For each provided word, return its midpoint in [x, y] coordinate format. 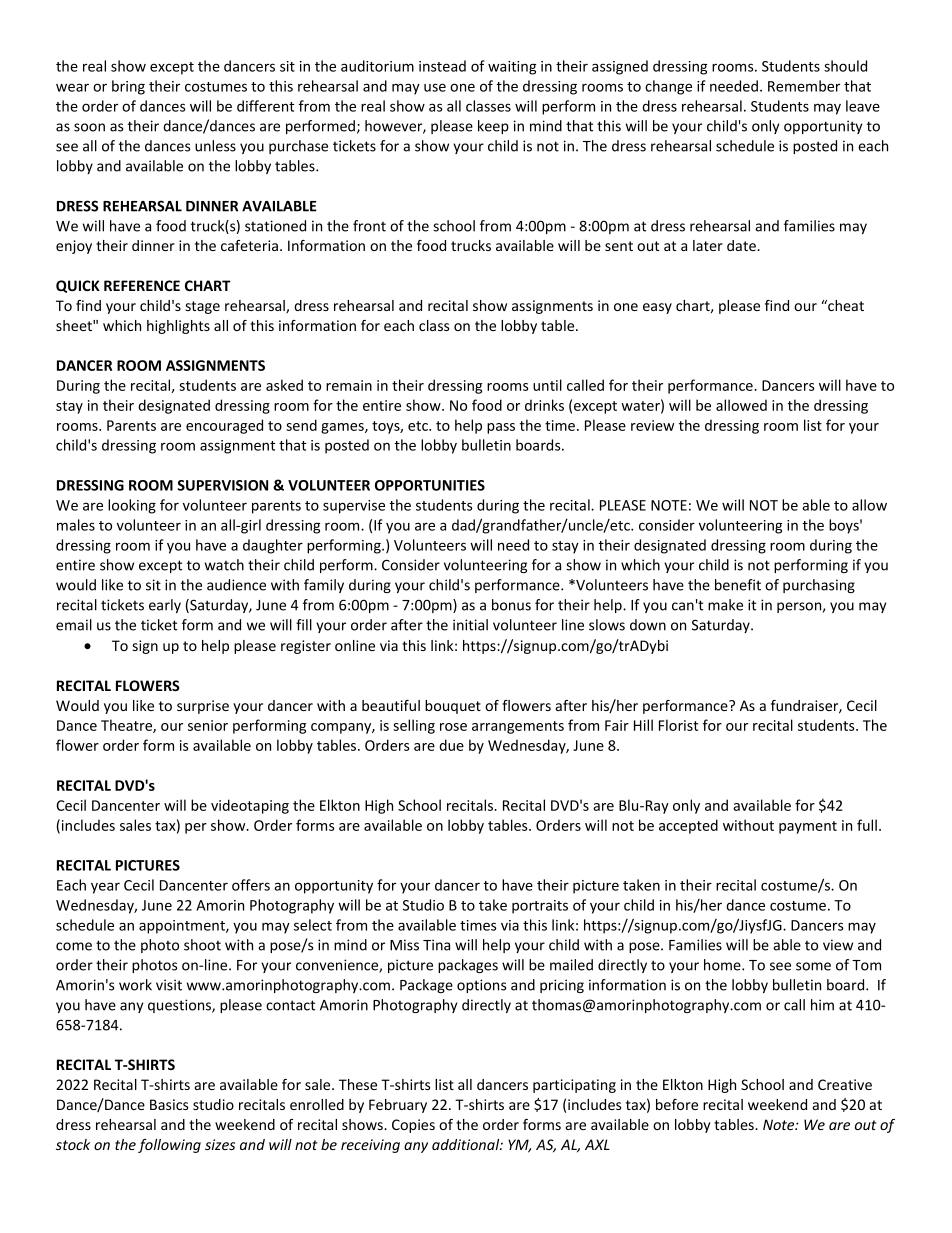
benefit [738, 585]
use [435, 87]
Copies [413, 1126]
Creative [845, 1084]
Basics [169, 1104]
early [165, 606]
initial [470, 625]
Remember [804, 86]
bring [128, 87]
